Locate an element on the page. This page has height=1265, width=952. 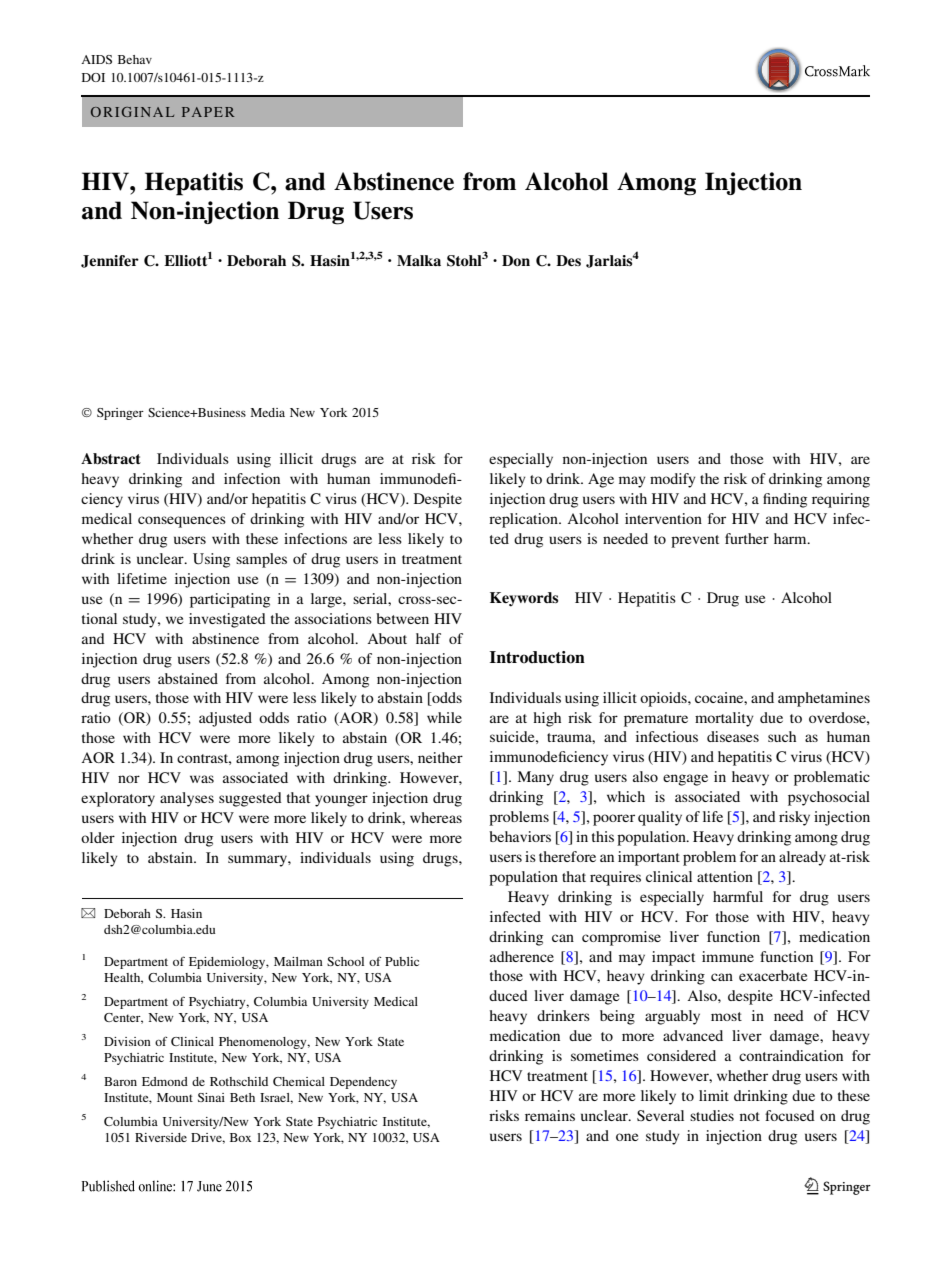
remains is located at coordinates (550, 1115).
